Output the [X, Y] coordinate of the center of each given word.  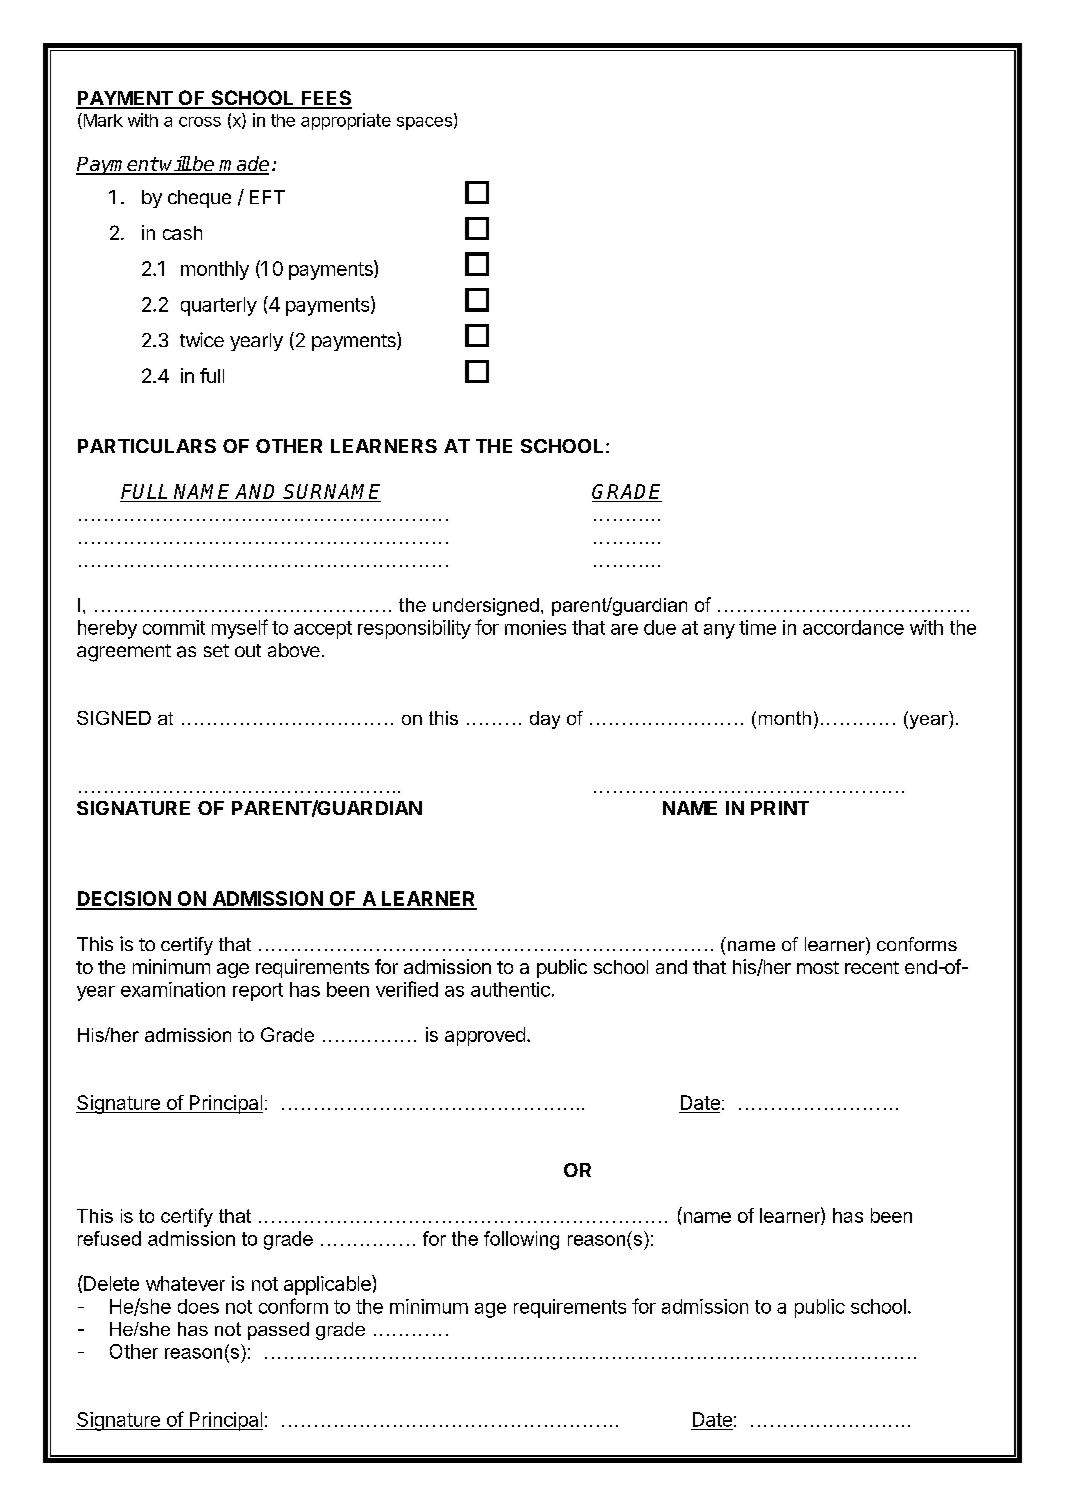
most [818, 967]
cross [200, 122]
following [521, 1240]
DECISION [124, 900]
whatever [185, 1283]
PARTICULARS [147, 446]
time [757, 627]
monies [535, 627]
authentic [510, 989]
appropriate [346, 121]
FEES [325, 99]
